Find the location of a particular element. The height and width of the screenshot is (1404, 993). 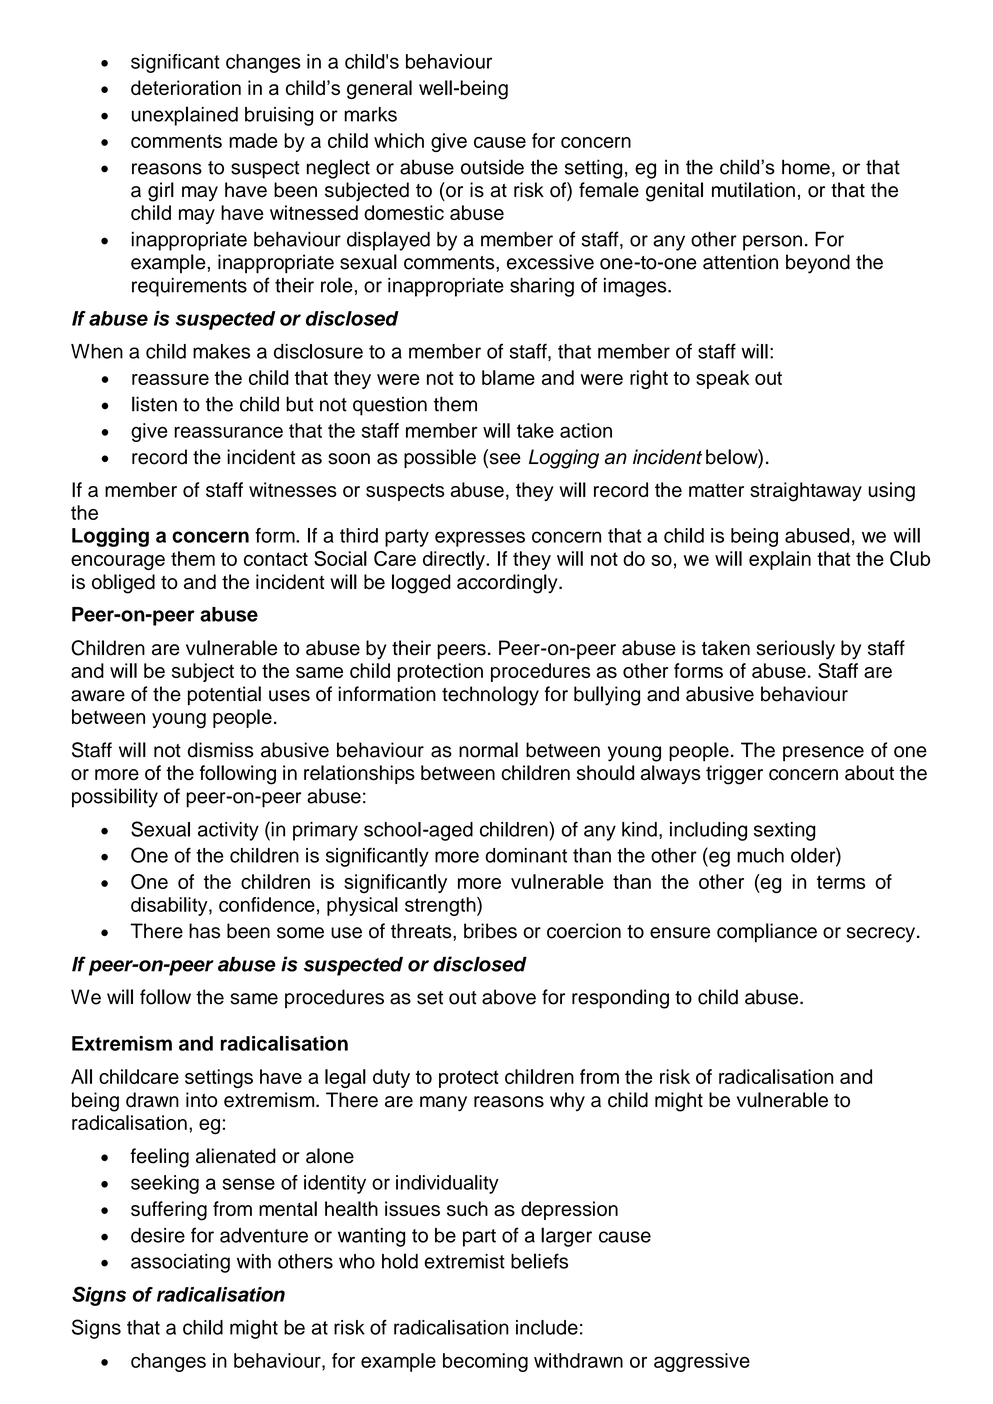

home is located at coordinates (806, 167).
